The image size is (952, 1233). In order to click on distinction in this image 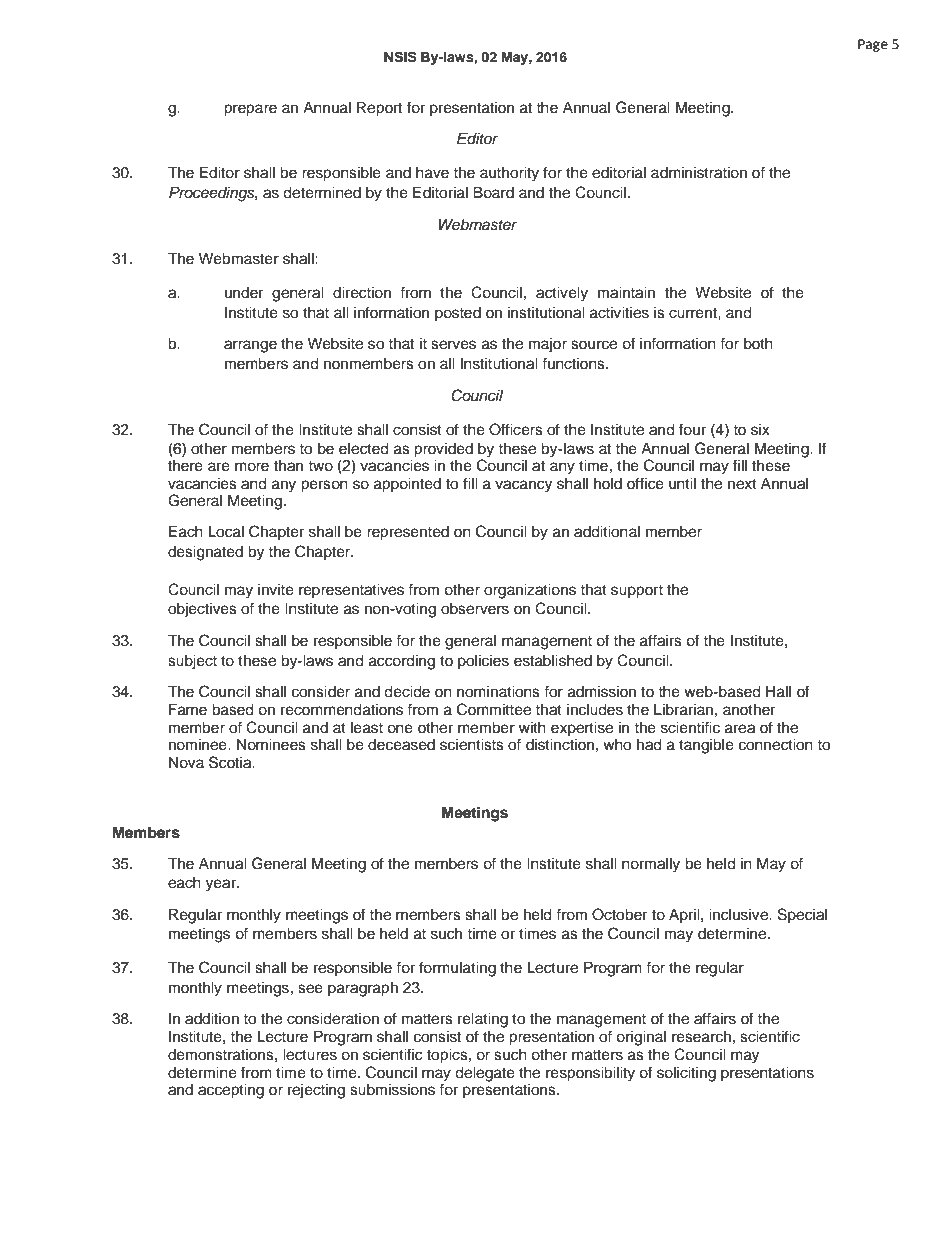, I will do `click(560, 745)`.
